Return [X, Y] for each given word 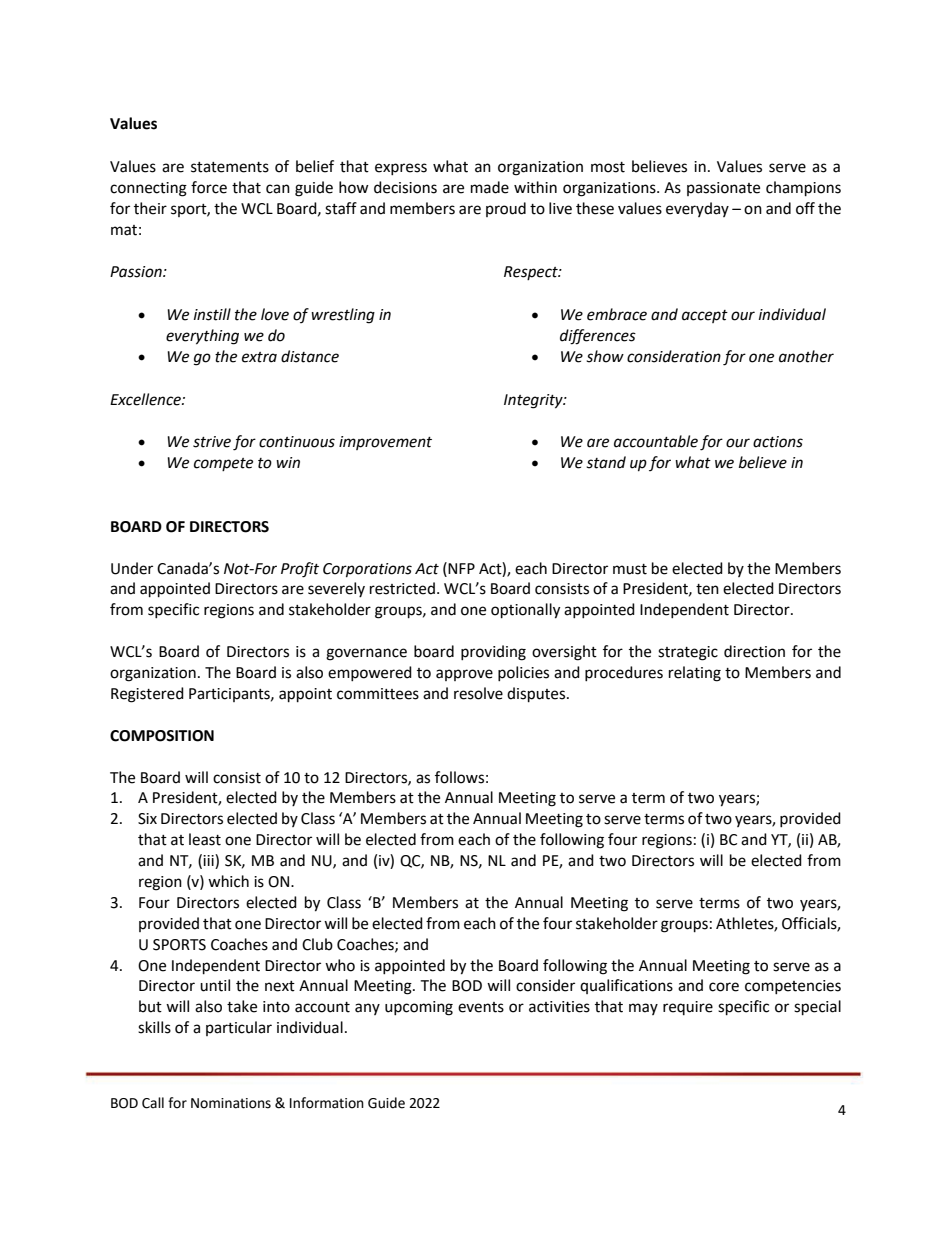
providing [493, 653]
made [490, 187]
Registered [147, 695]
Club [317, 944]
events [481, 1007]
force [209, 187]
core [724, 987]
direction [754, 651]
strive [212, 442]
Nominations [231, 1103]
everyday [697, 209]
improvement [385, 443]
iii [209, 860]
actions [778, 442]
